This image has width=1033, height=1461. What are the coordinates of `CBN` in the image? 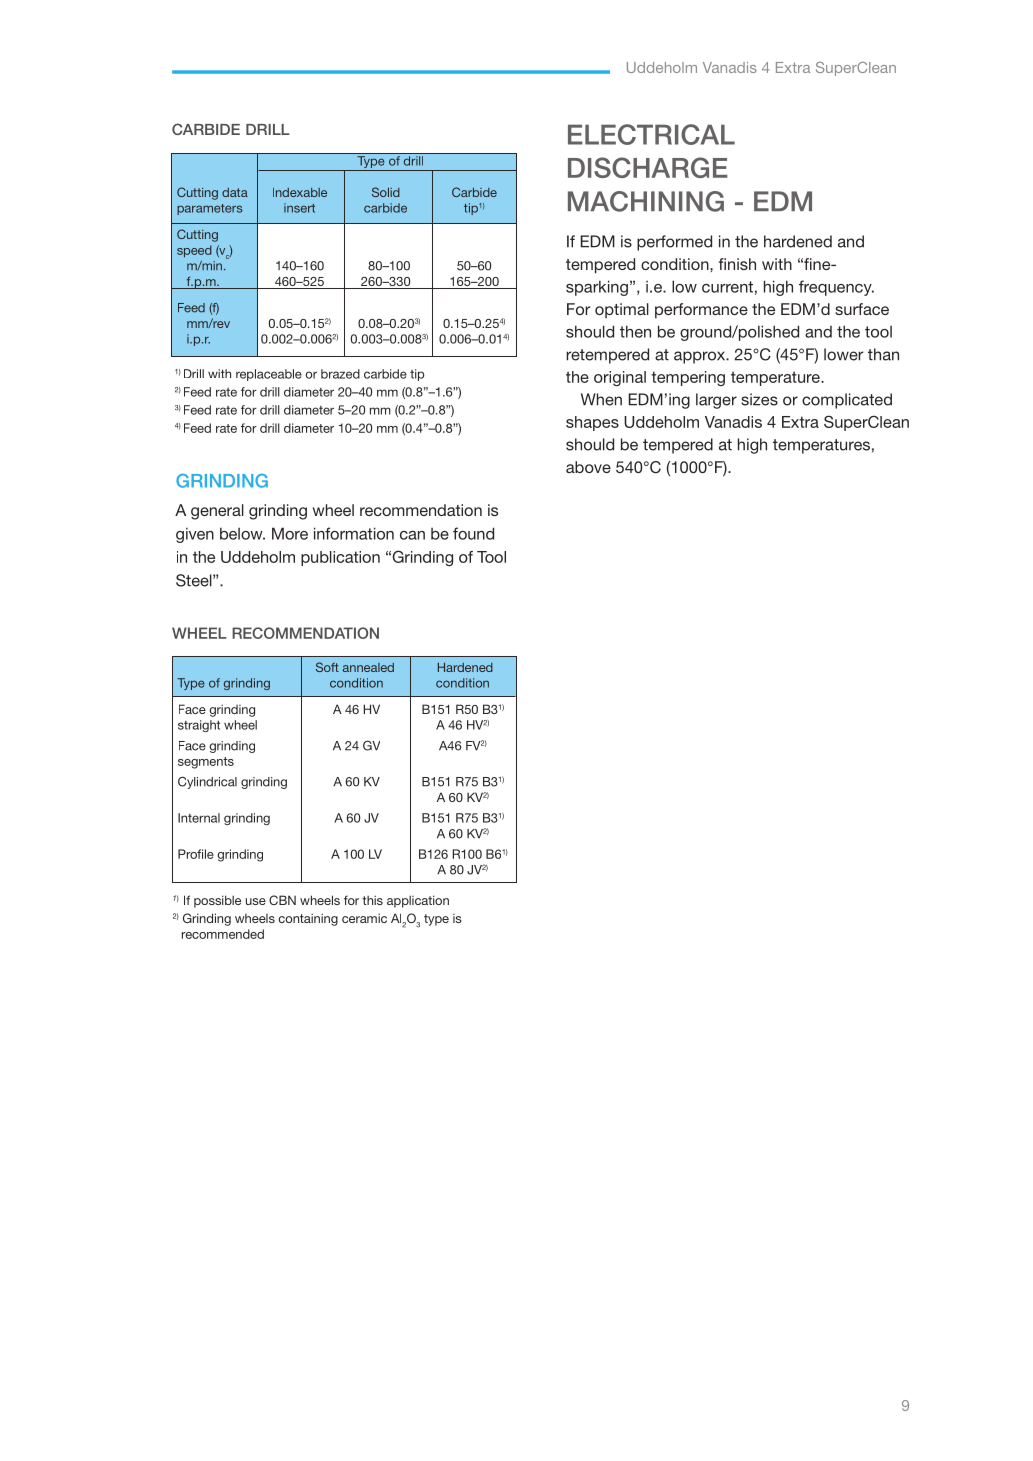 It's located at (282, 900).
